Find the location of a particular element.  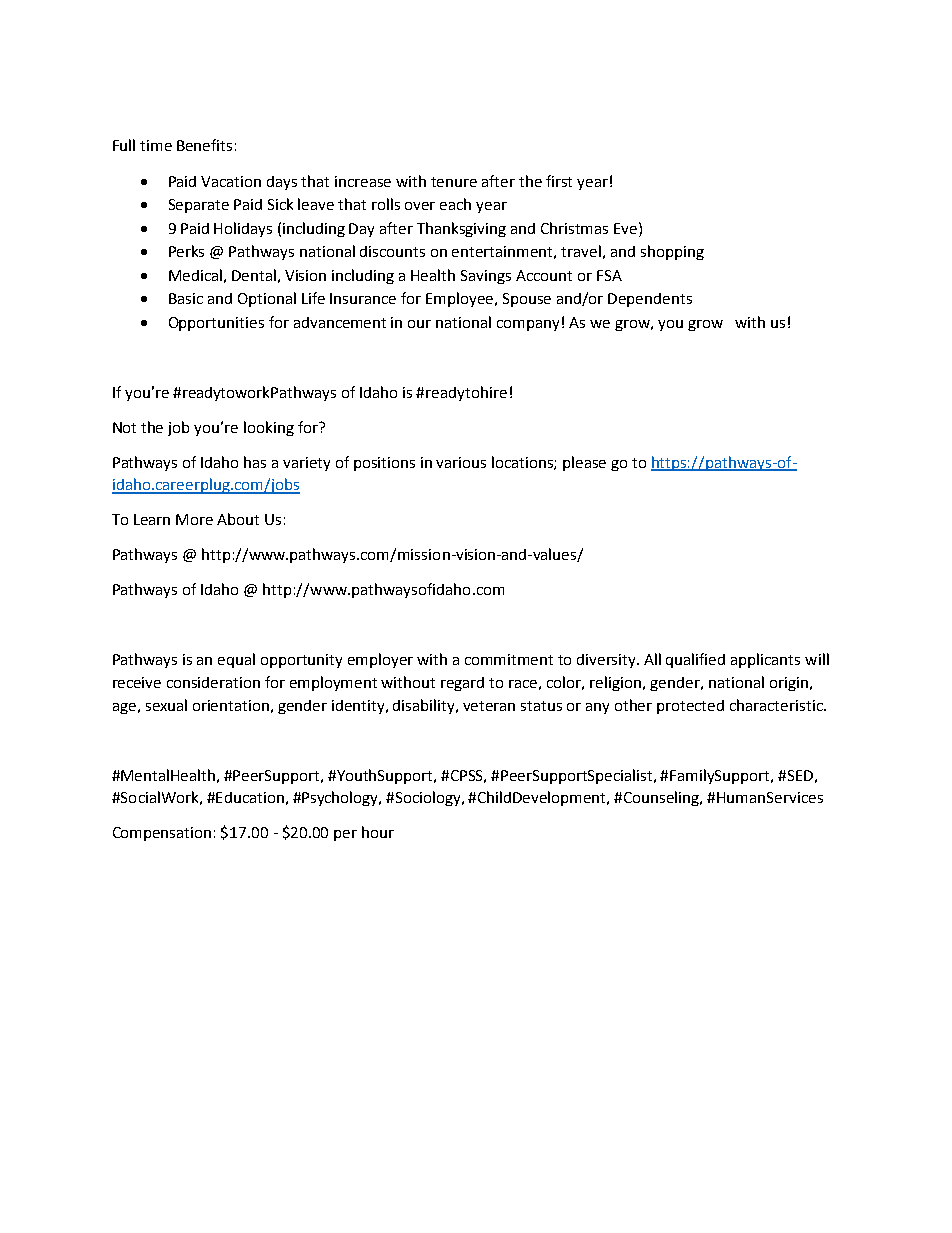

Vacation is located at coordinates (231, 181).
